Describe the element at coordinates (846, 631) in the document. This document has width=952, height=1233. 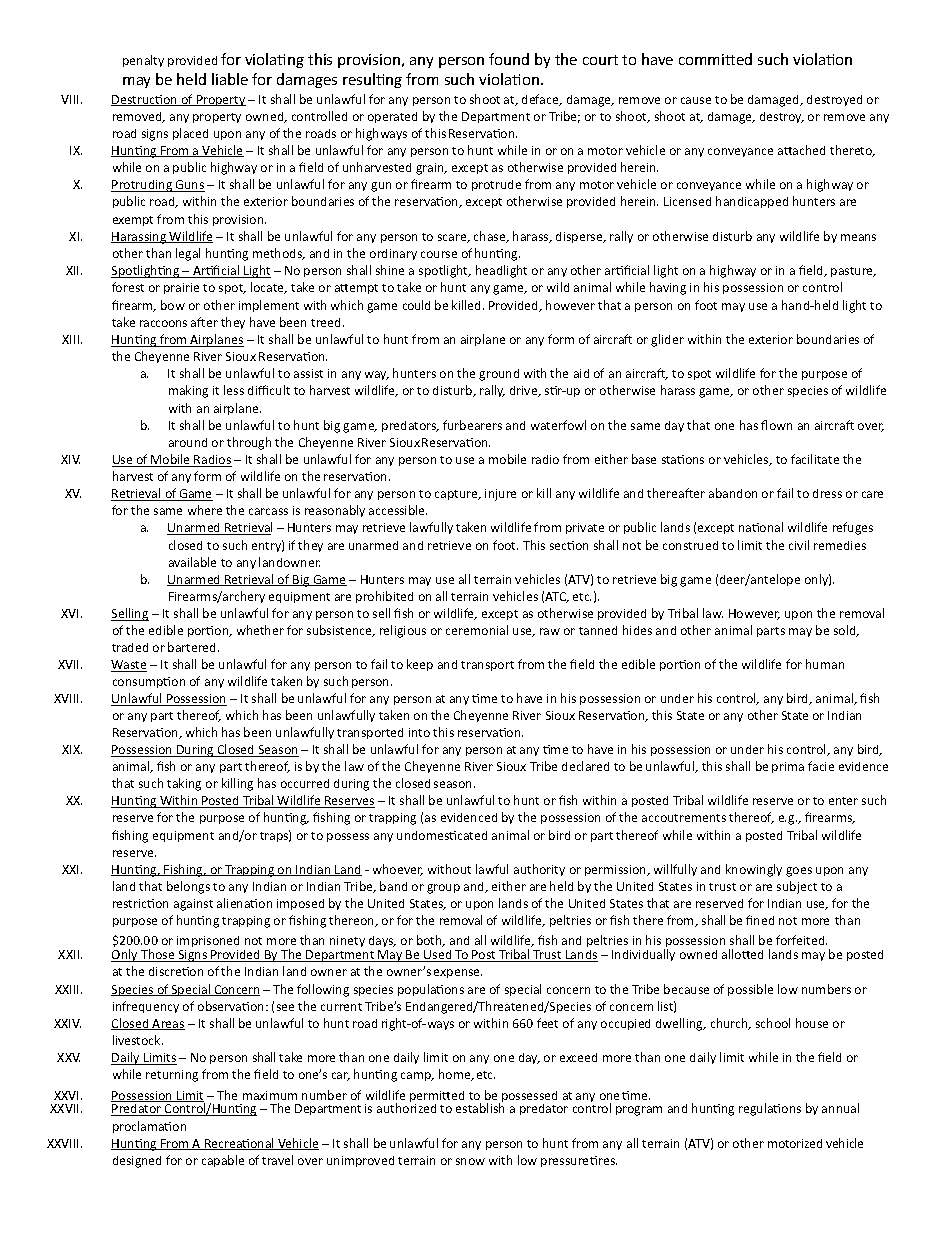
I see `sold` at that location.
